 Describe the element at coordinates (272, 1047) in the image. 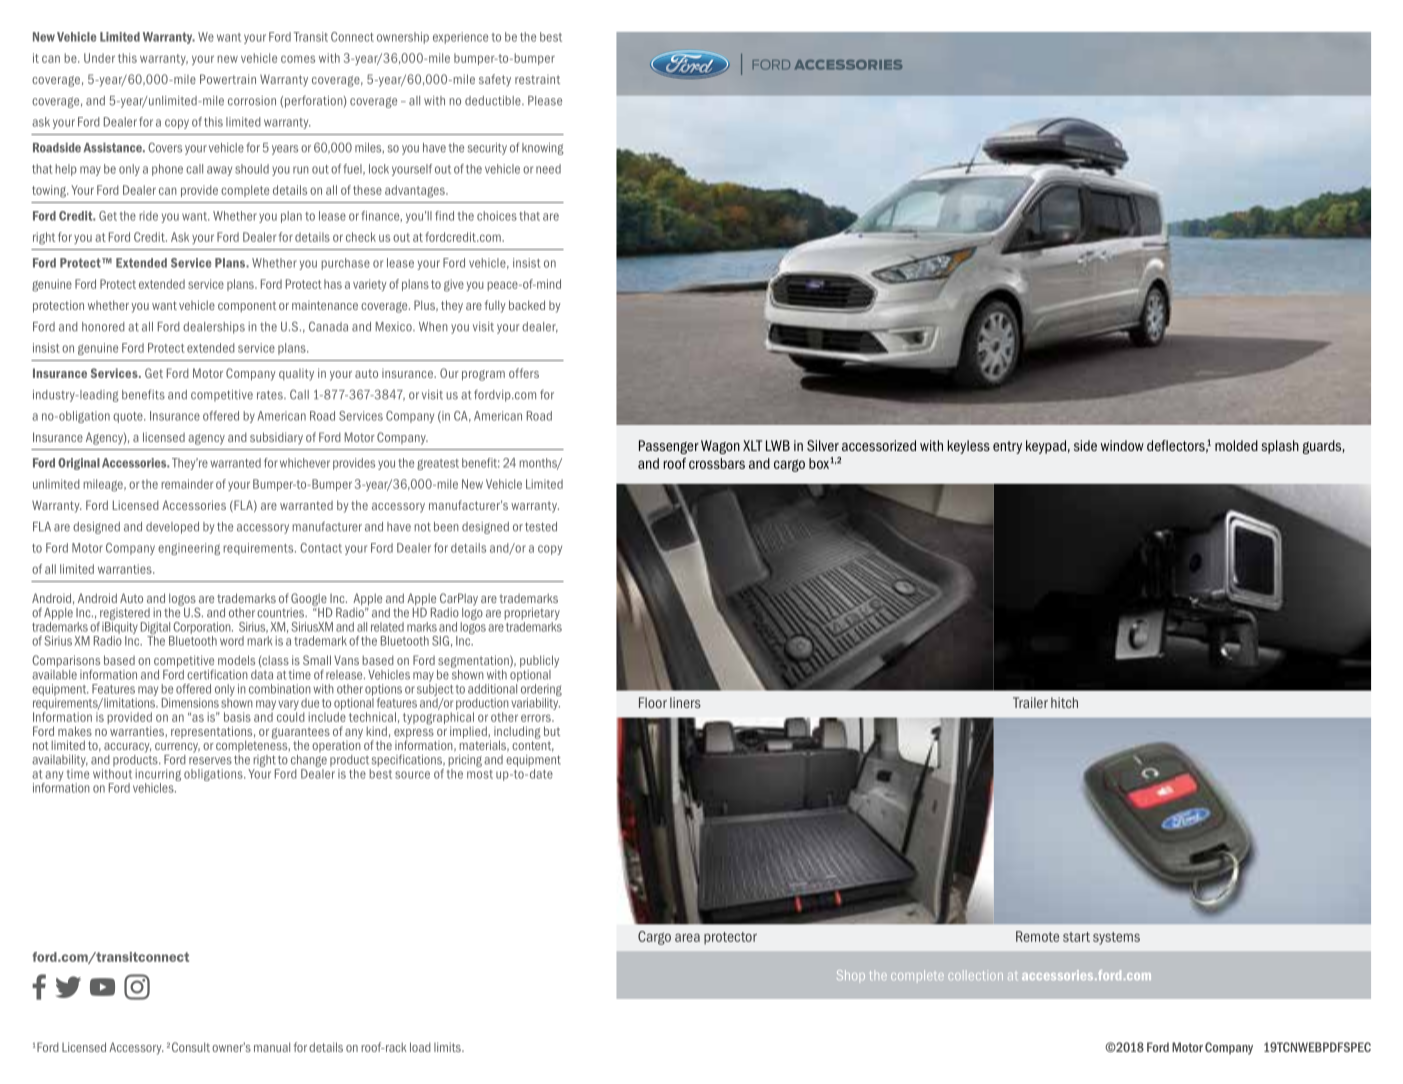

I see `manual` at that location.
